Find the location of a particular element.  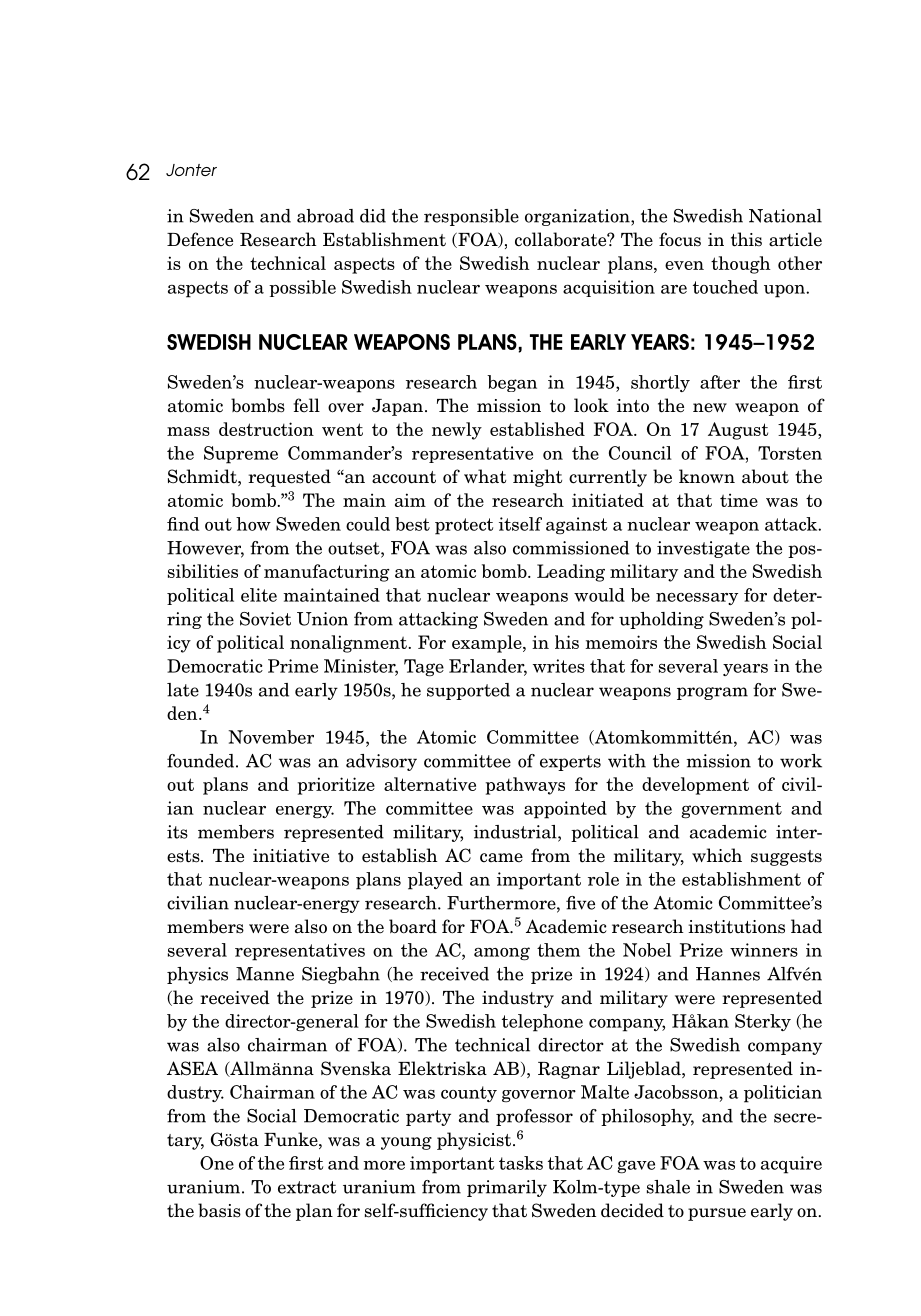

this is located at coordinates (746, 239).
